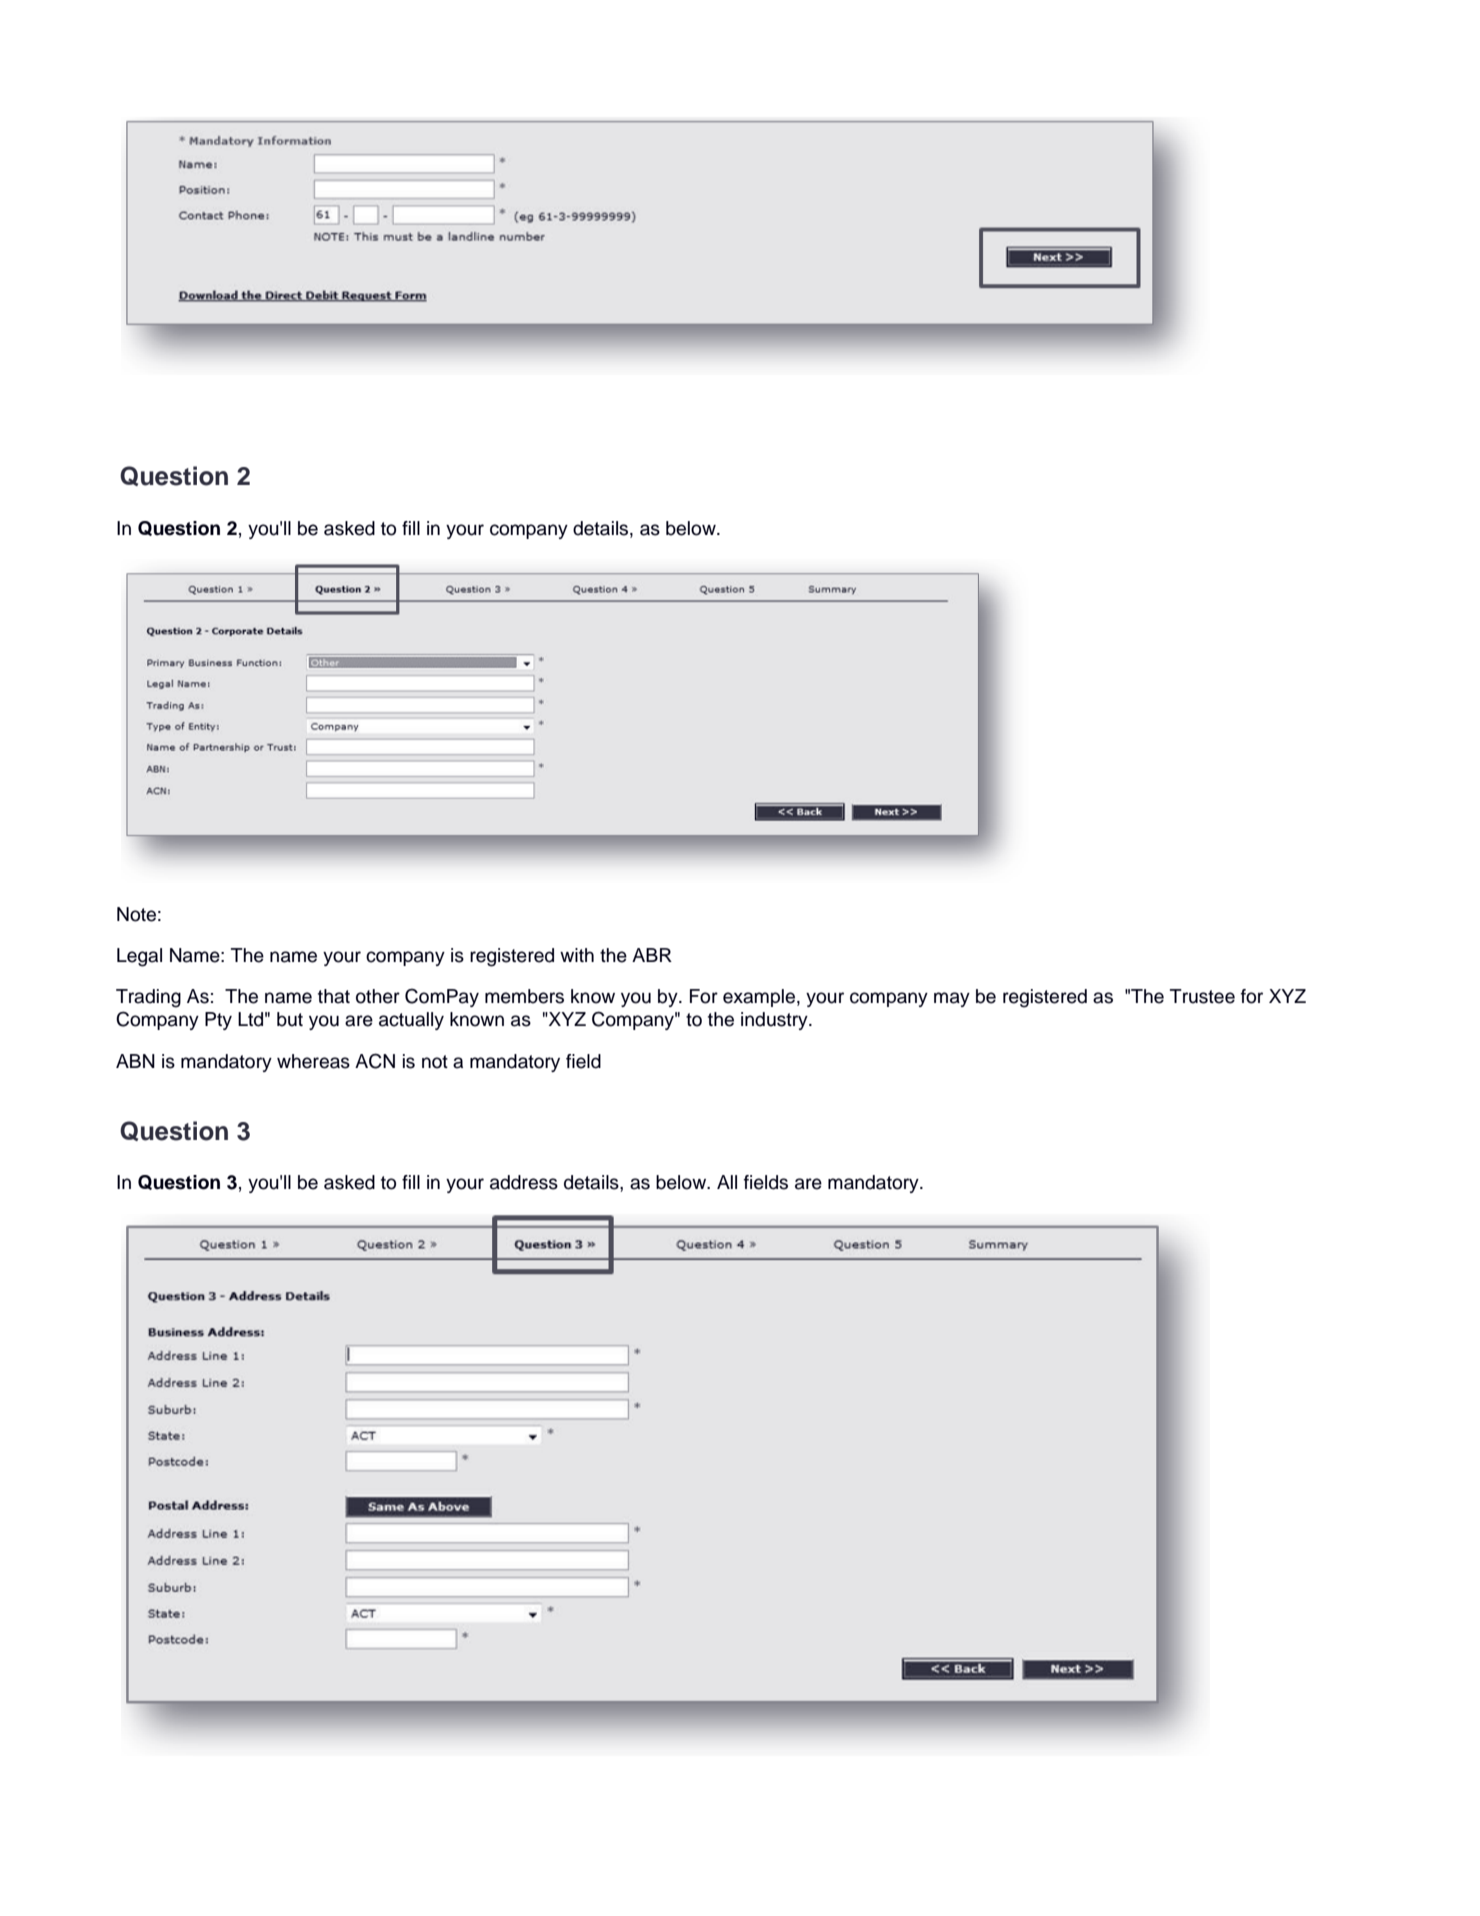  Describe the element at coordinates (290, 1019) in the screenshot. I see `but` at that location.
